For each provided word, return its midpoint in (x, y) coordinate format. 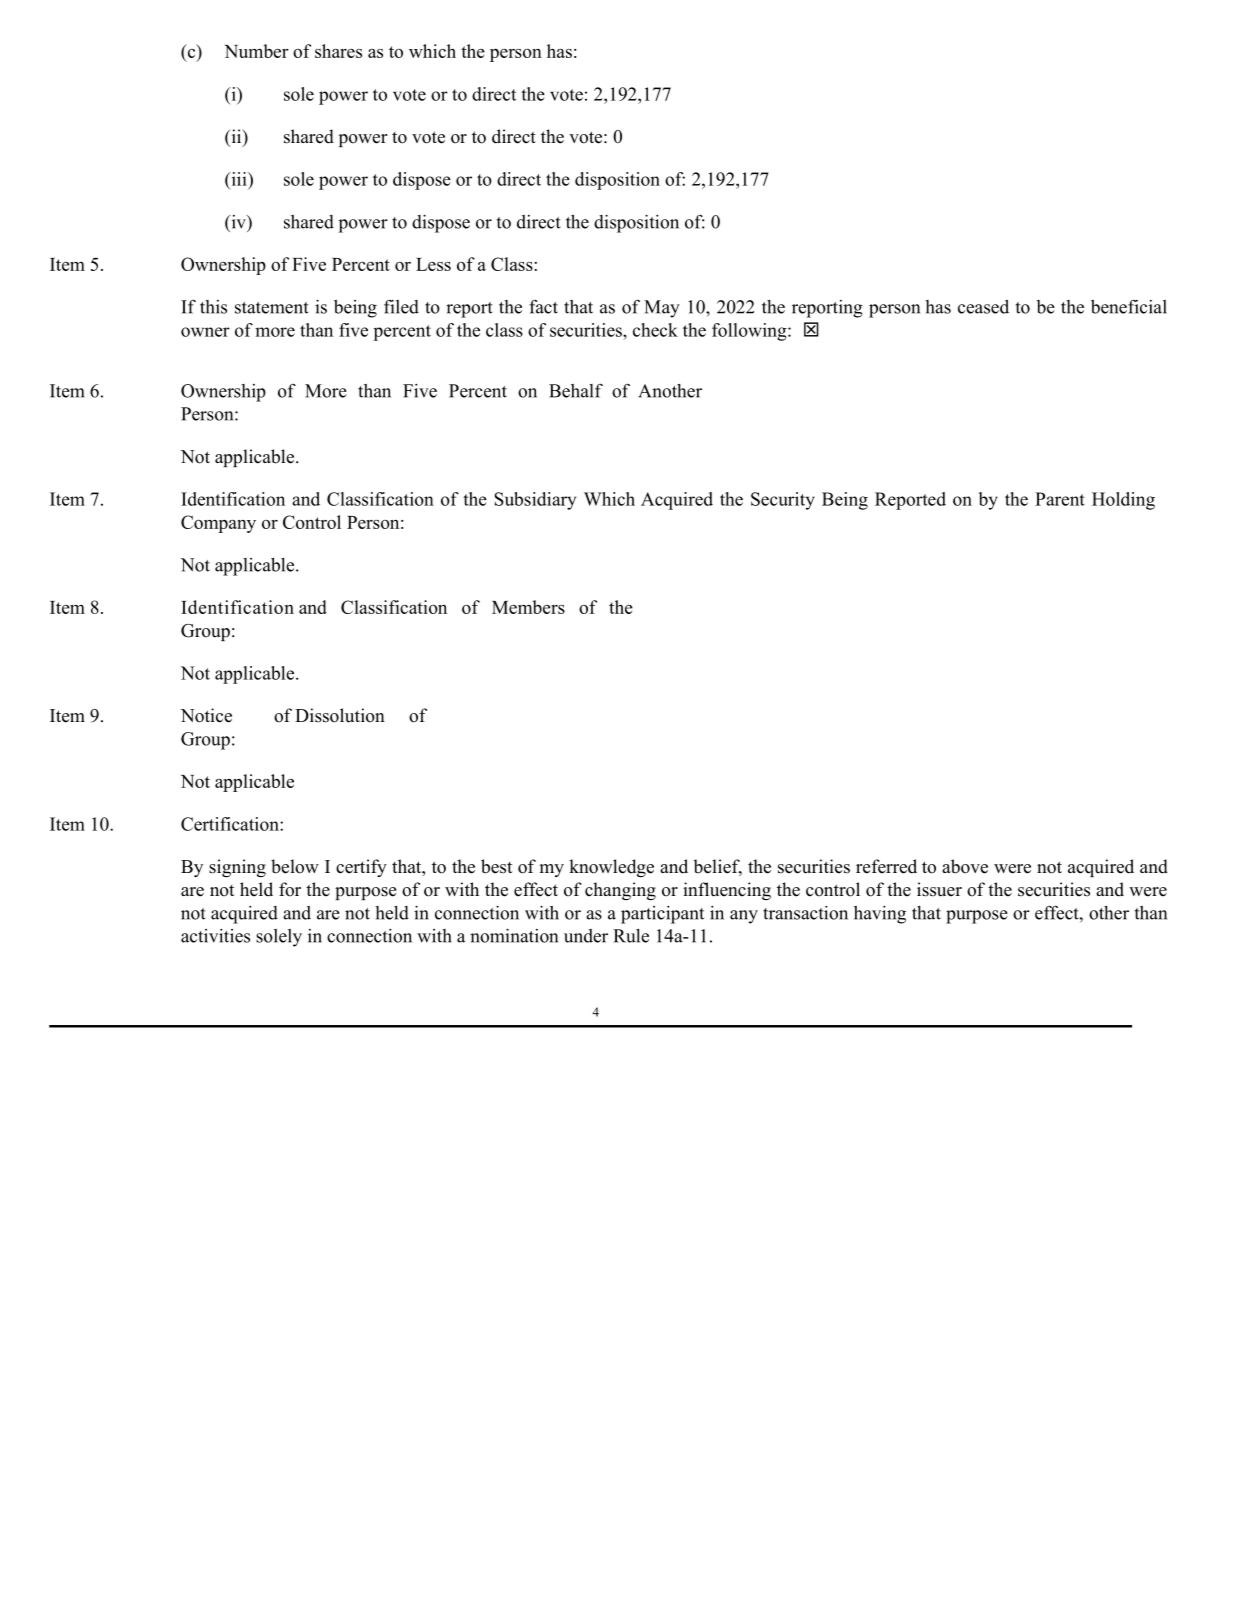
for (290, 889)
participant (662, 915)
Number (257, 51)
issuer (939, 889)
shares (338, 51)
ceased (983, 307)
